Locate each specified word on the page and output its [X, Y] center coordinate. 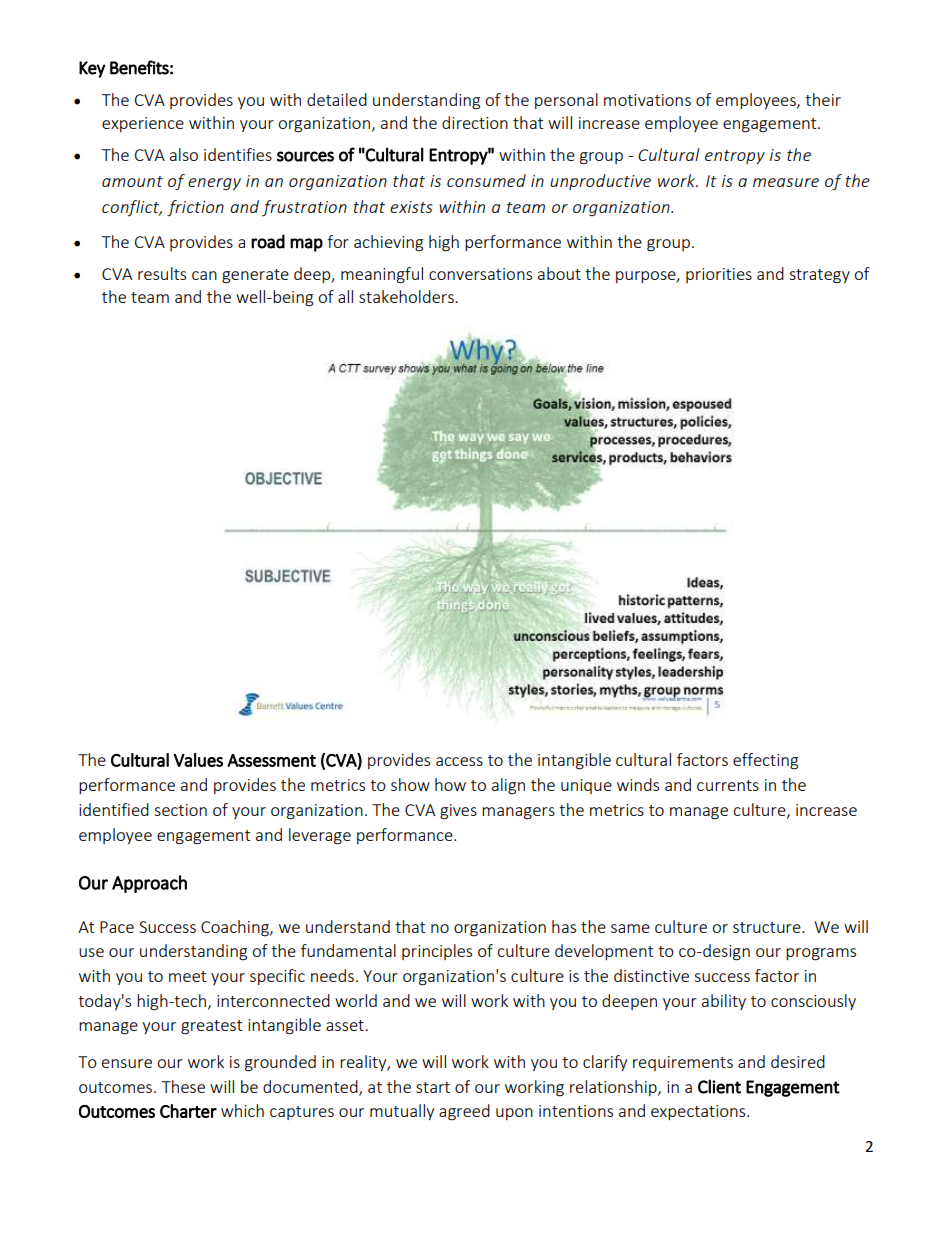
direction [475, 122]
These [183, 1086]
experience [143, 124]
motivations [647, 100]
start [433, 1087]
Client [719, 1086]
